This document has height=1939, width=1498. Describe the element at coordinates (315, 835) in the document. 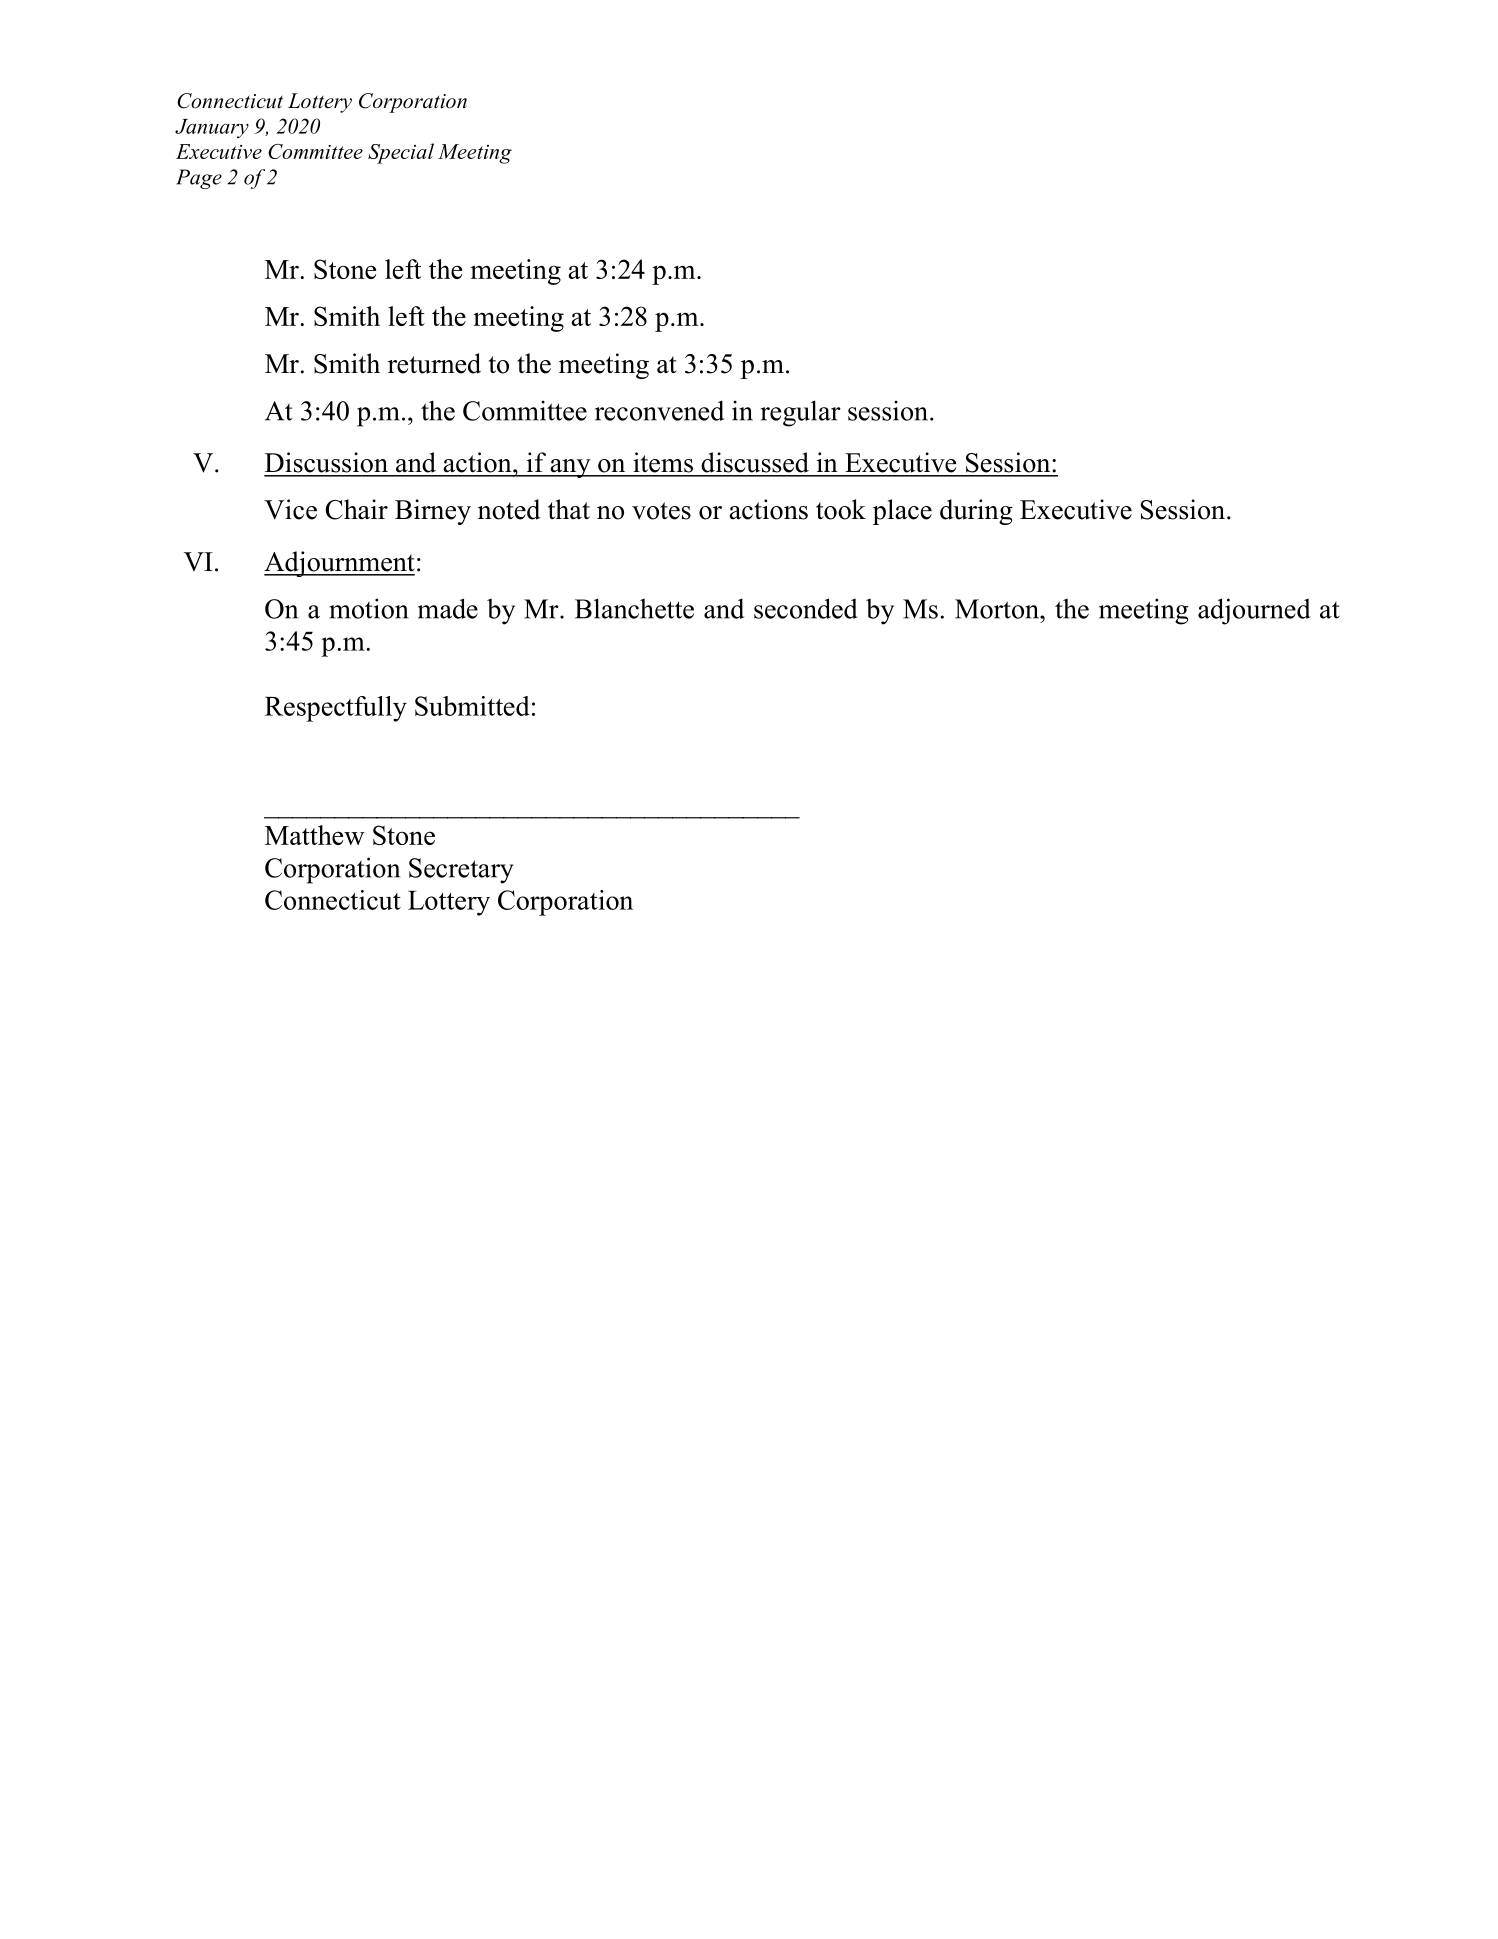

I see `Matthew` at that location.
